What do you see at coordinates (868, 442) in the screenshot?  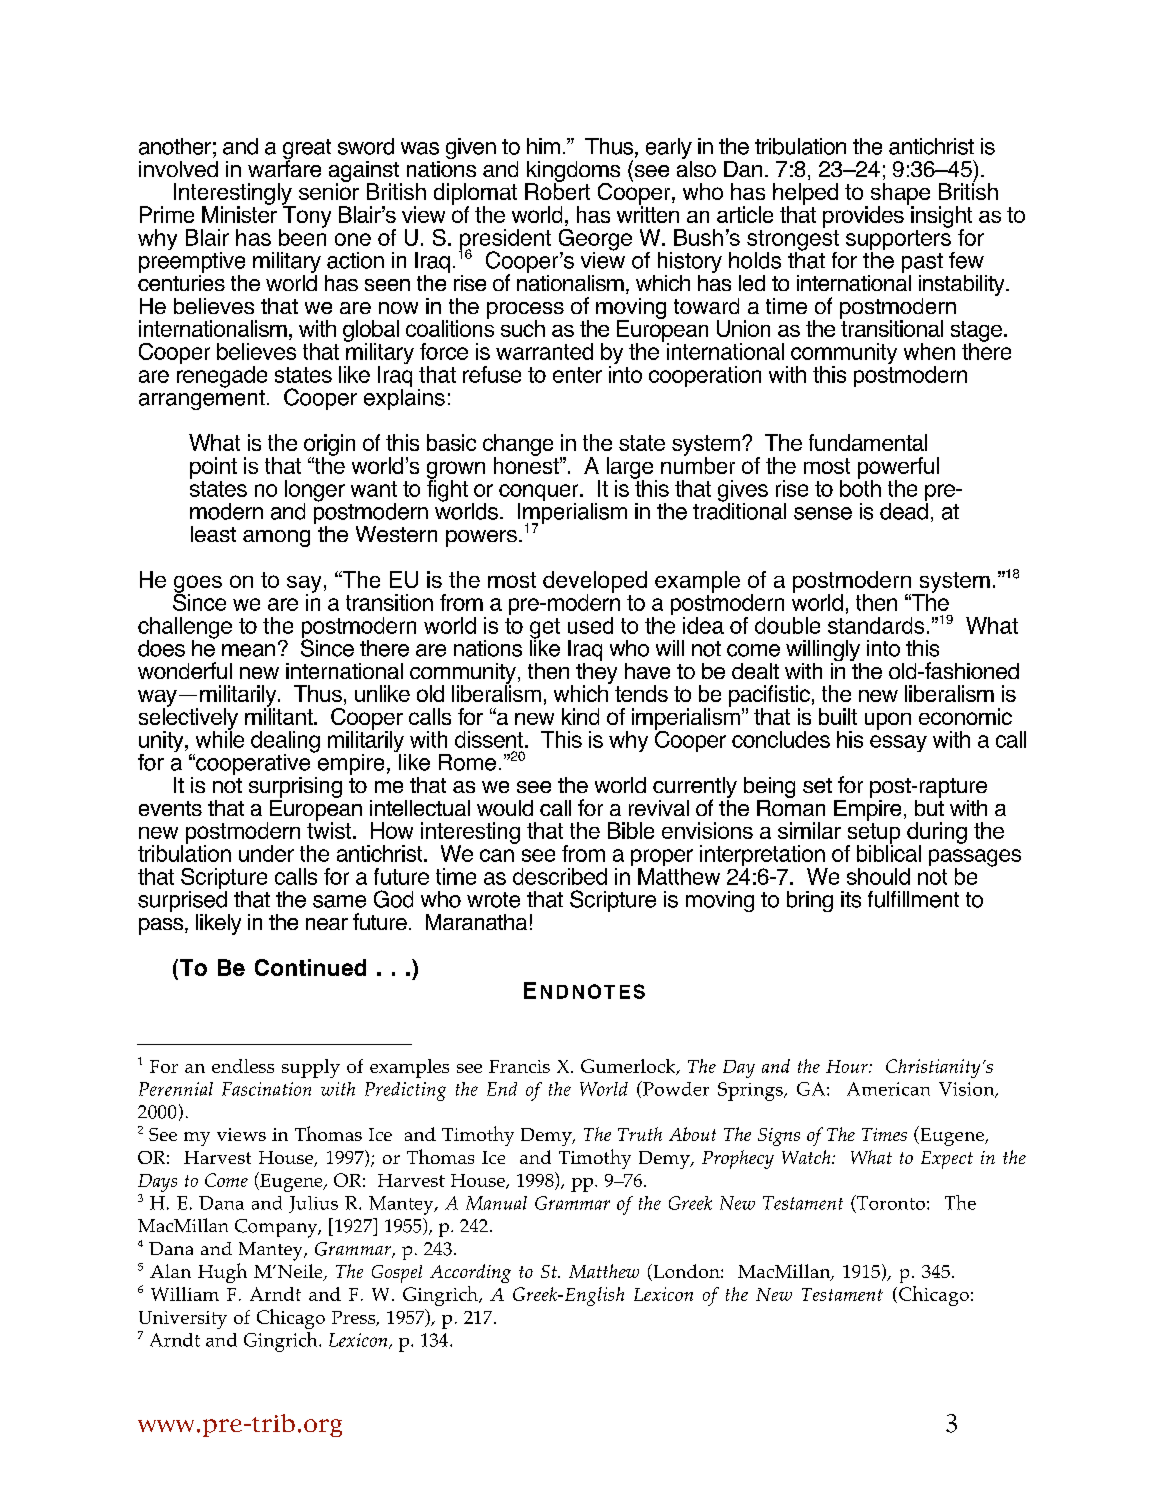 I see `fundamental` at bounding box center [868, 442].
